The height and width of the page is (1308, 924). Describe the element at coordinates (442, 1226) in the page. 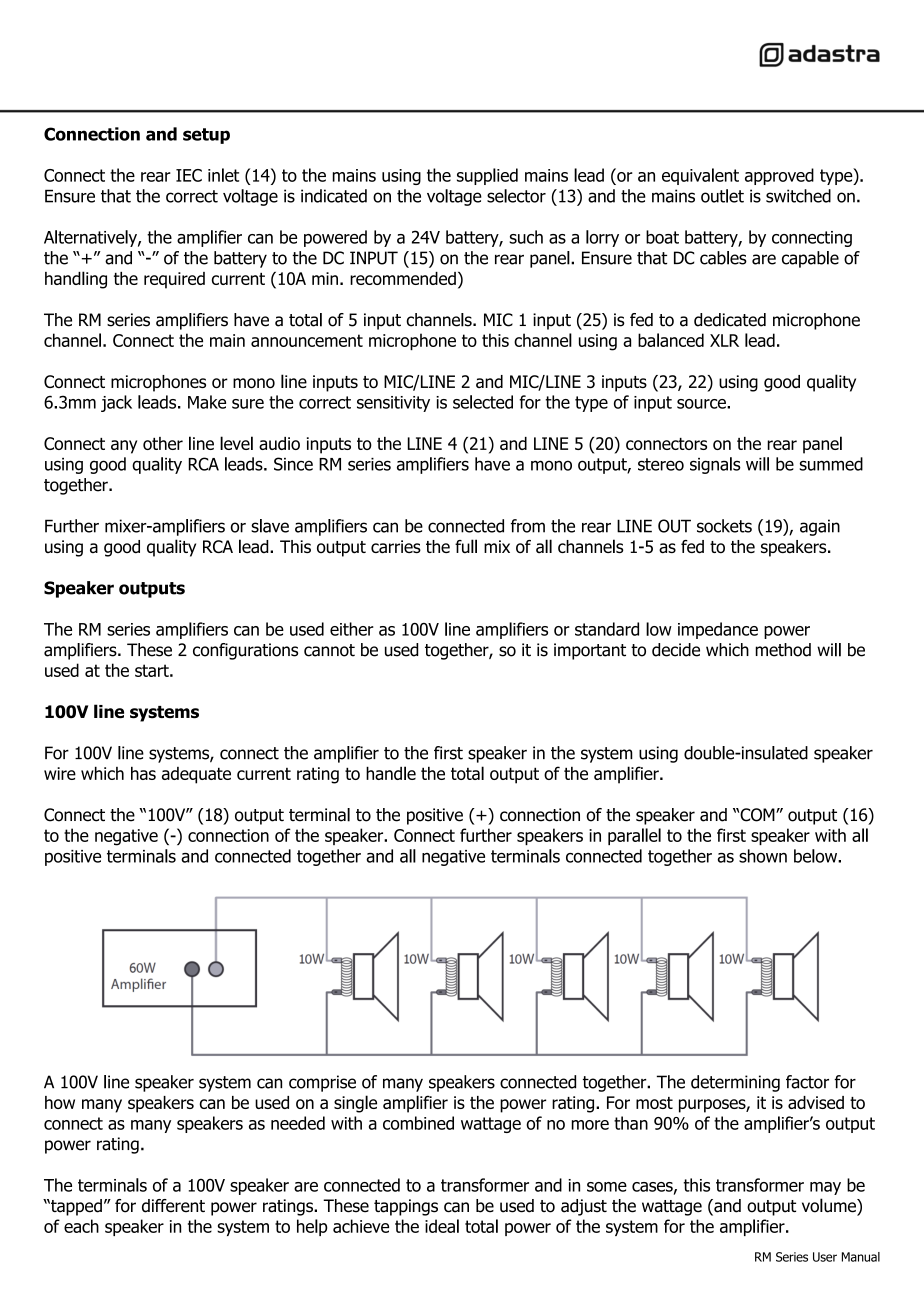

I see `ideal` at that location.
